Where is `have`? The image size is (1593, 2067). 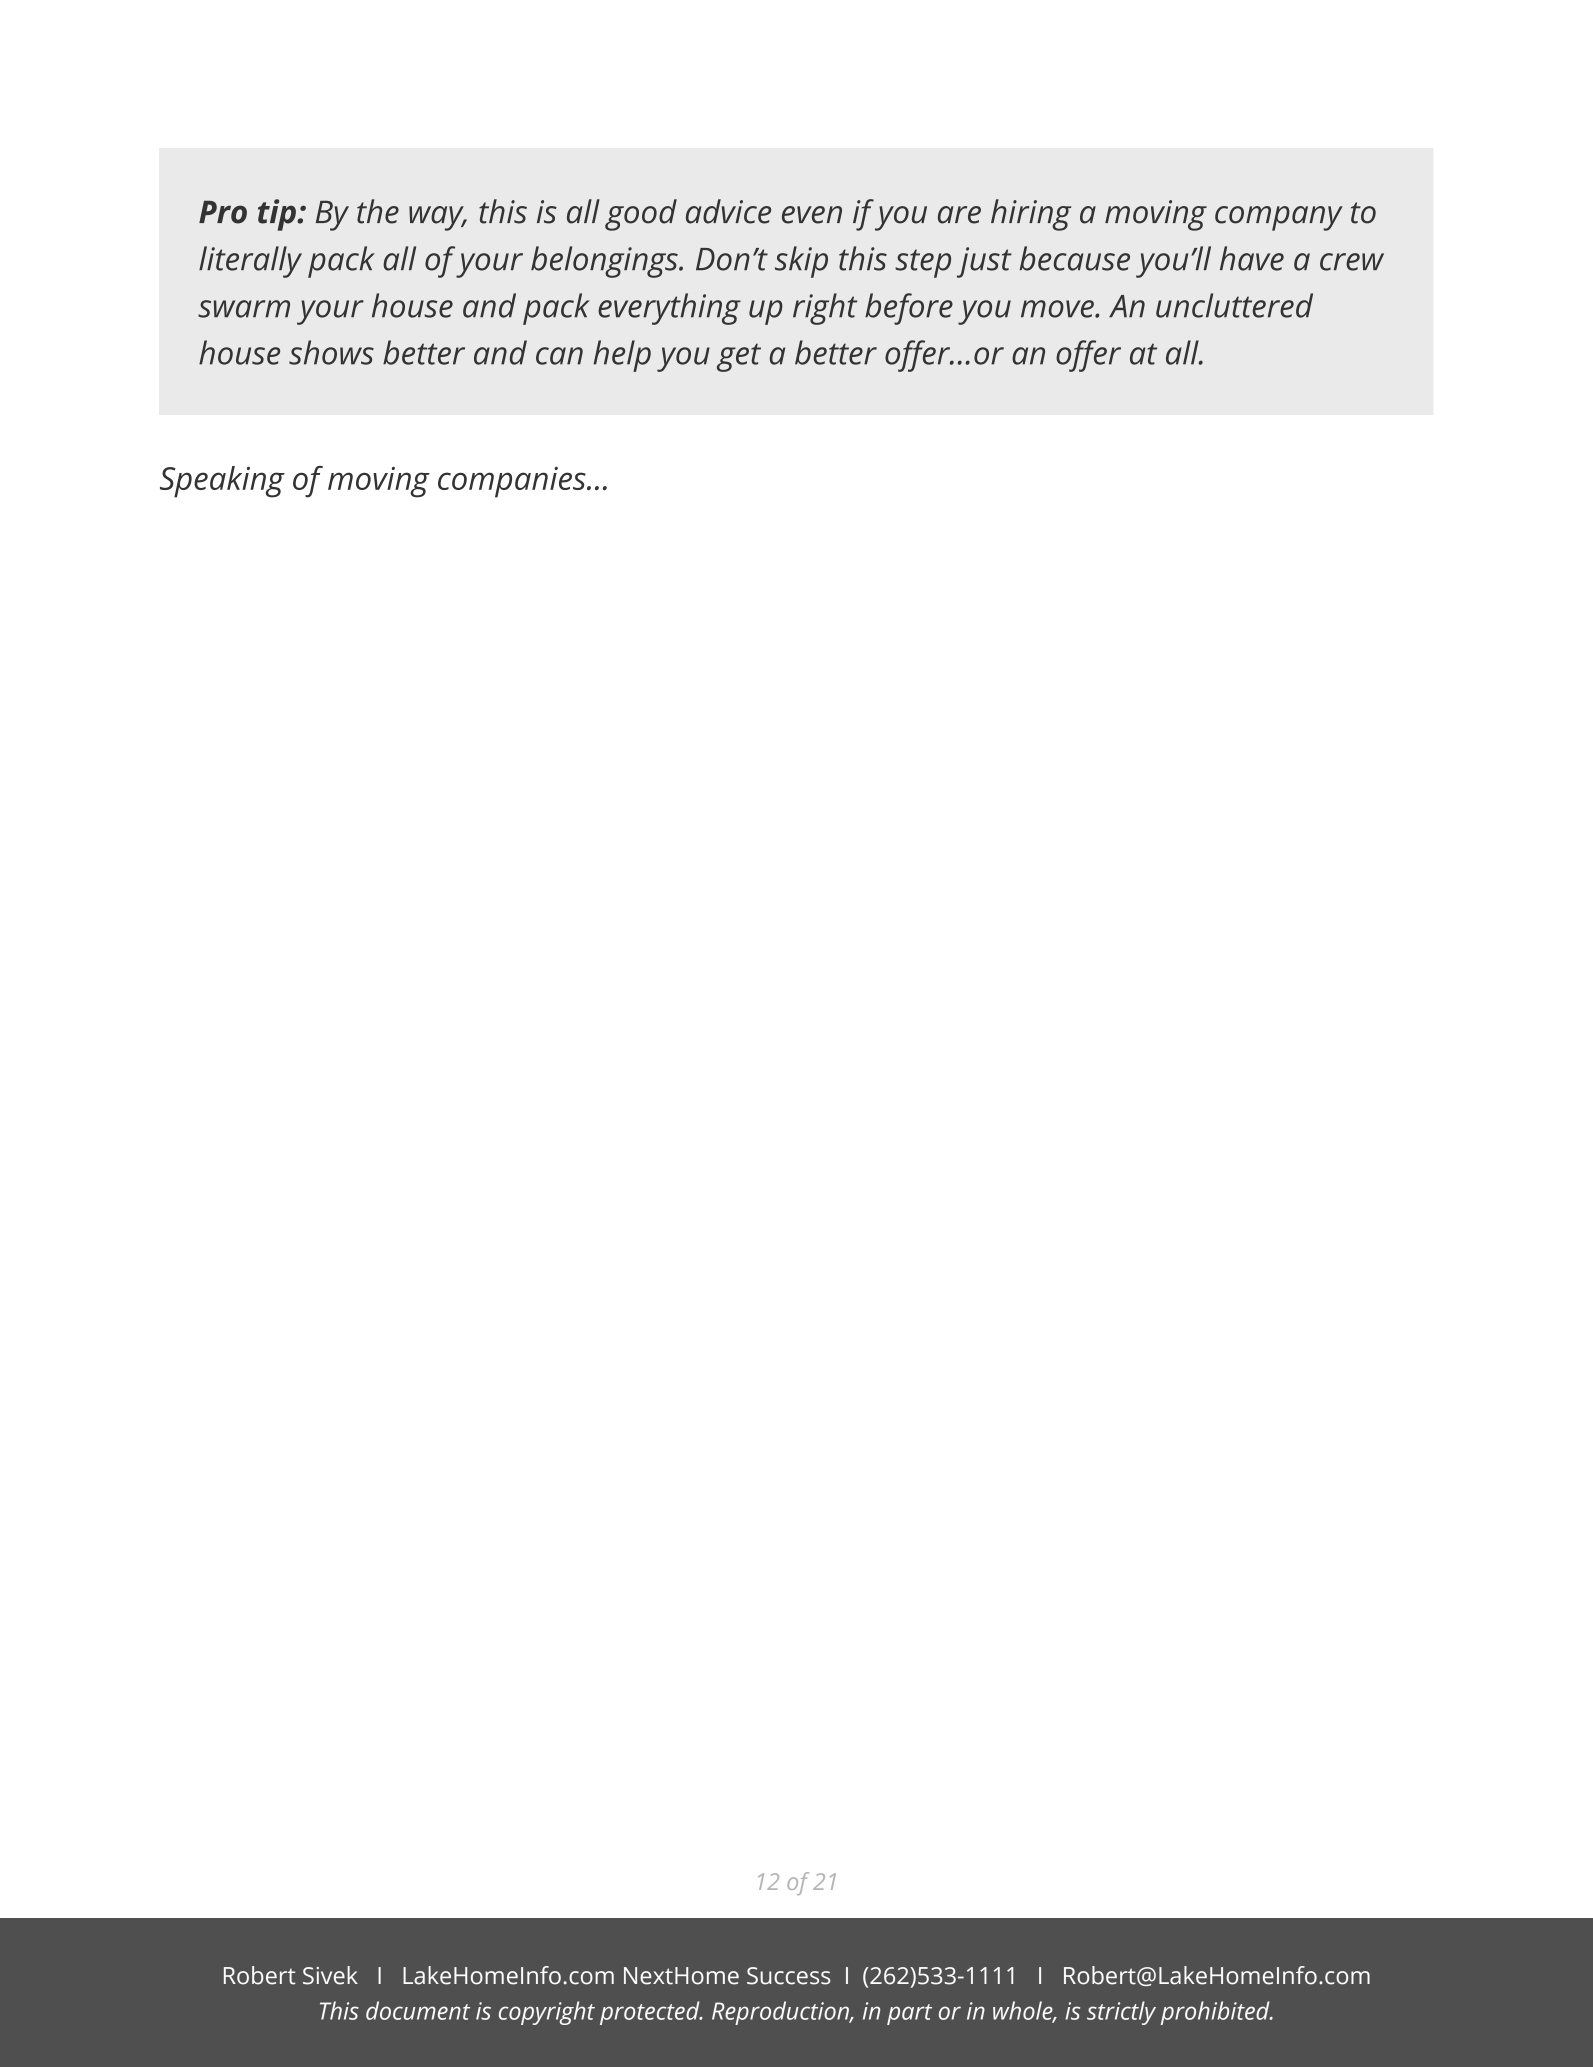 have is located at coordinates (1252, 258).
